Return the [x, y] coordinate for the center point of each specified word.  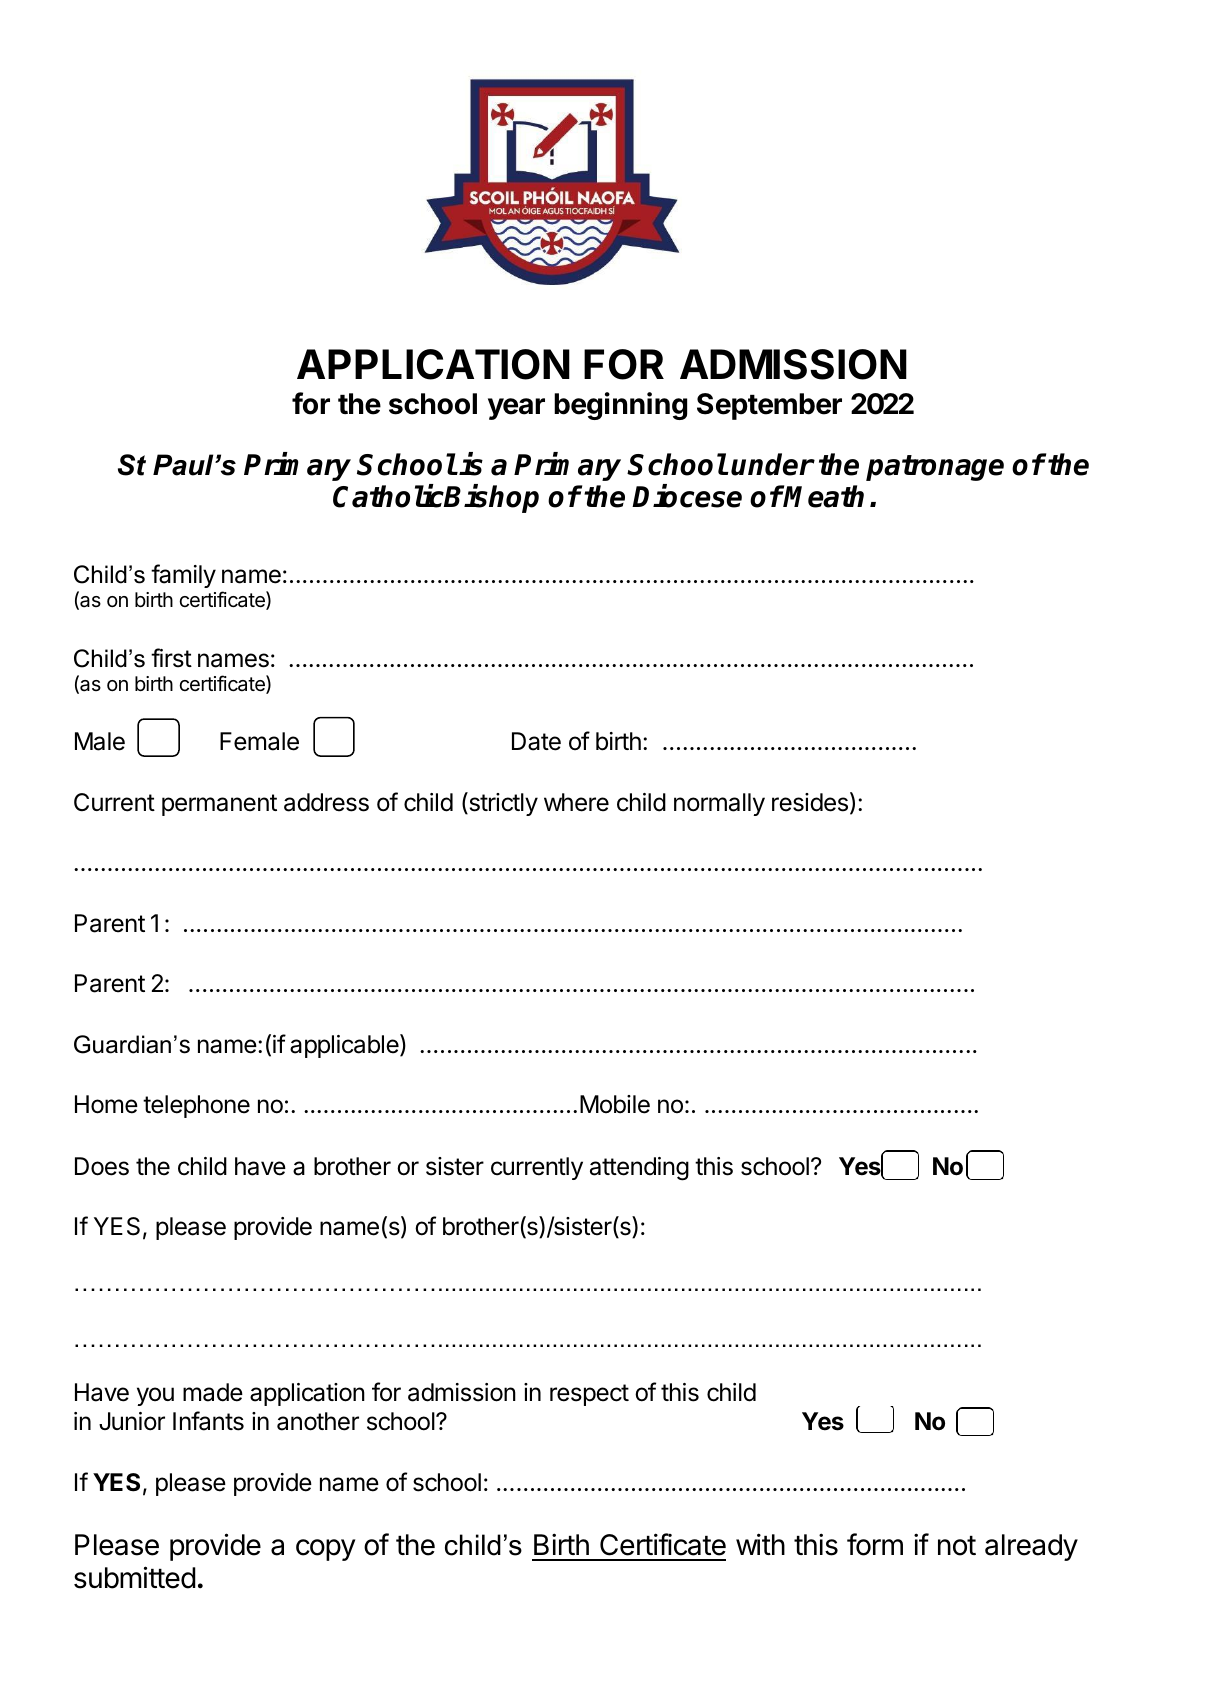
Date [536, 741]
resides [810, 802]
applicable [345, 1046]
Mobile [615, 1104]
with [760, 1544]
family [183, 576]
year [516, 409]
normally [719, 804]
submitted [135, 1577]
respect [589, 1395]
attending [639, 1169]
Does [102, 1166]
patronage [935, 468]
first [171, 658]
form [875, 1544]
